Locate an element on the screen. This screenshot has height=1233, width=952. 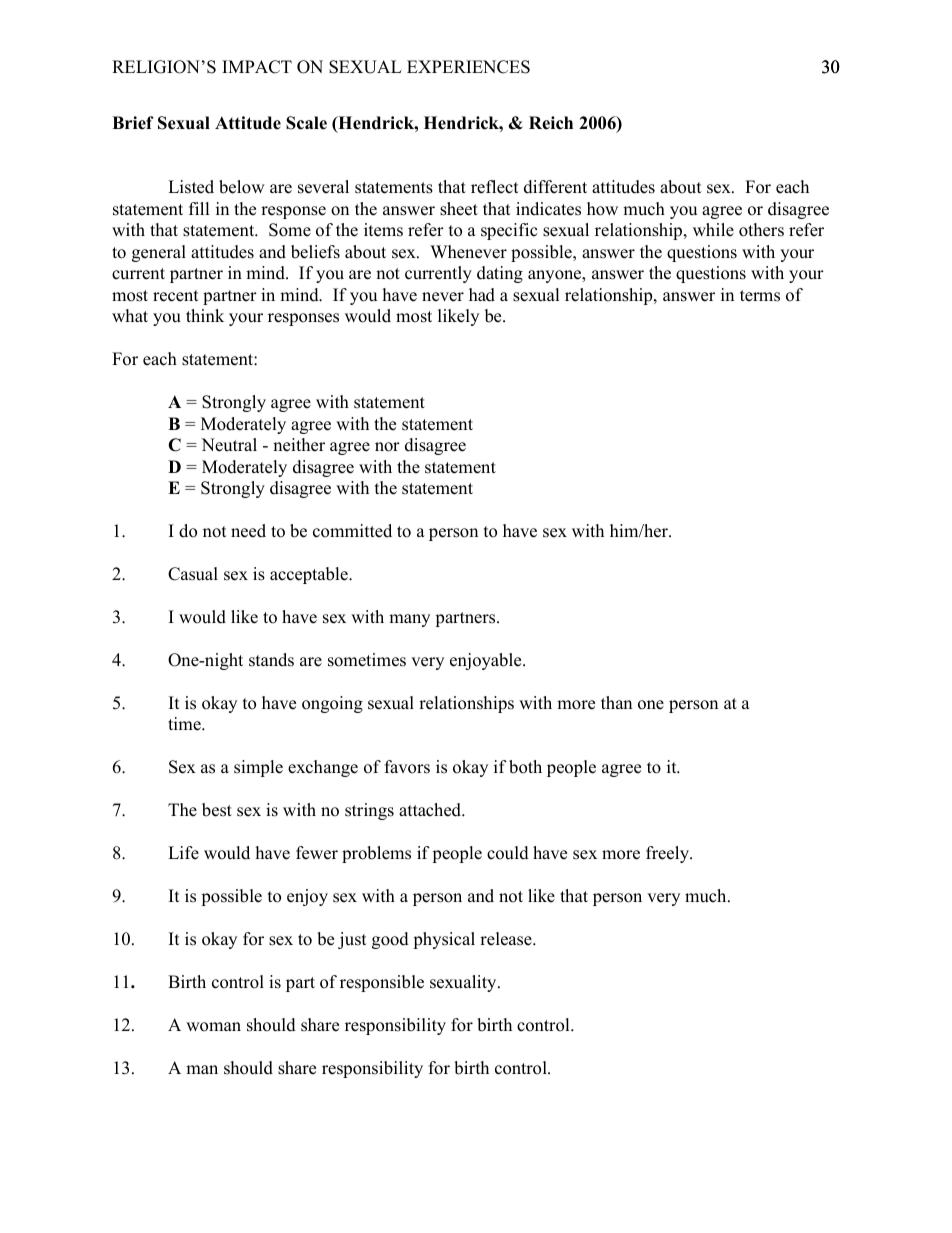
committed is located at coordinates (352, 531).
